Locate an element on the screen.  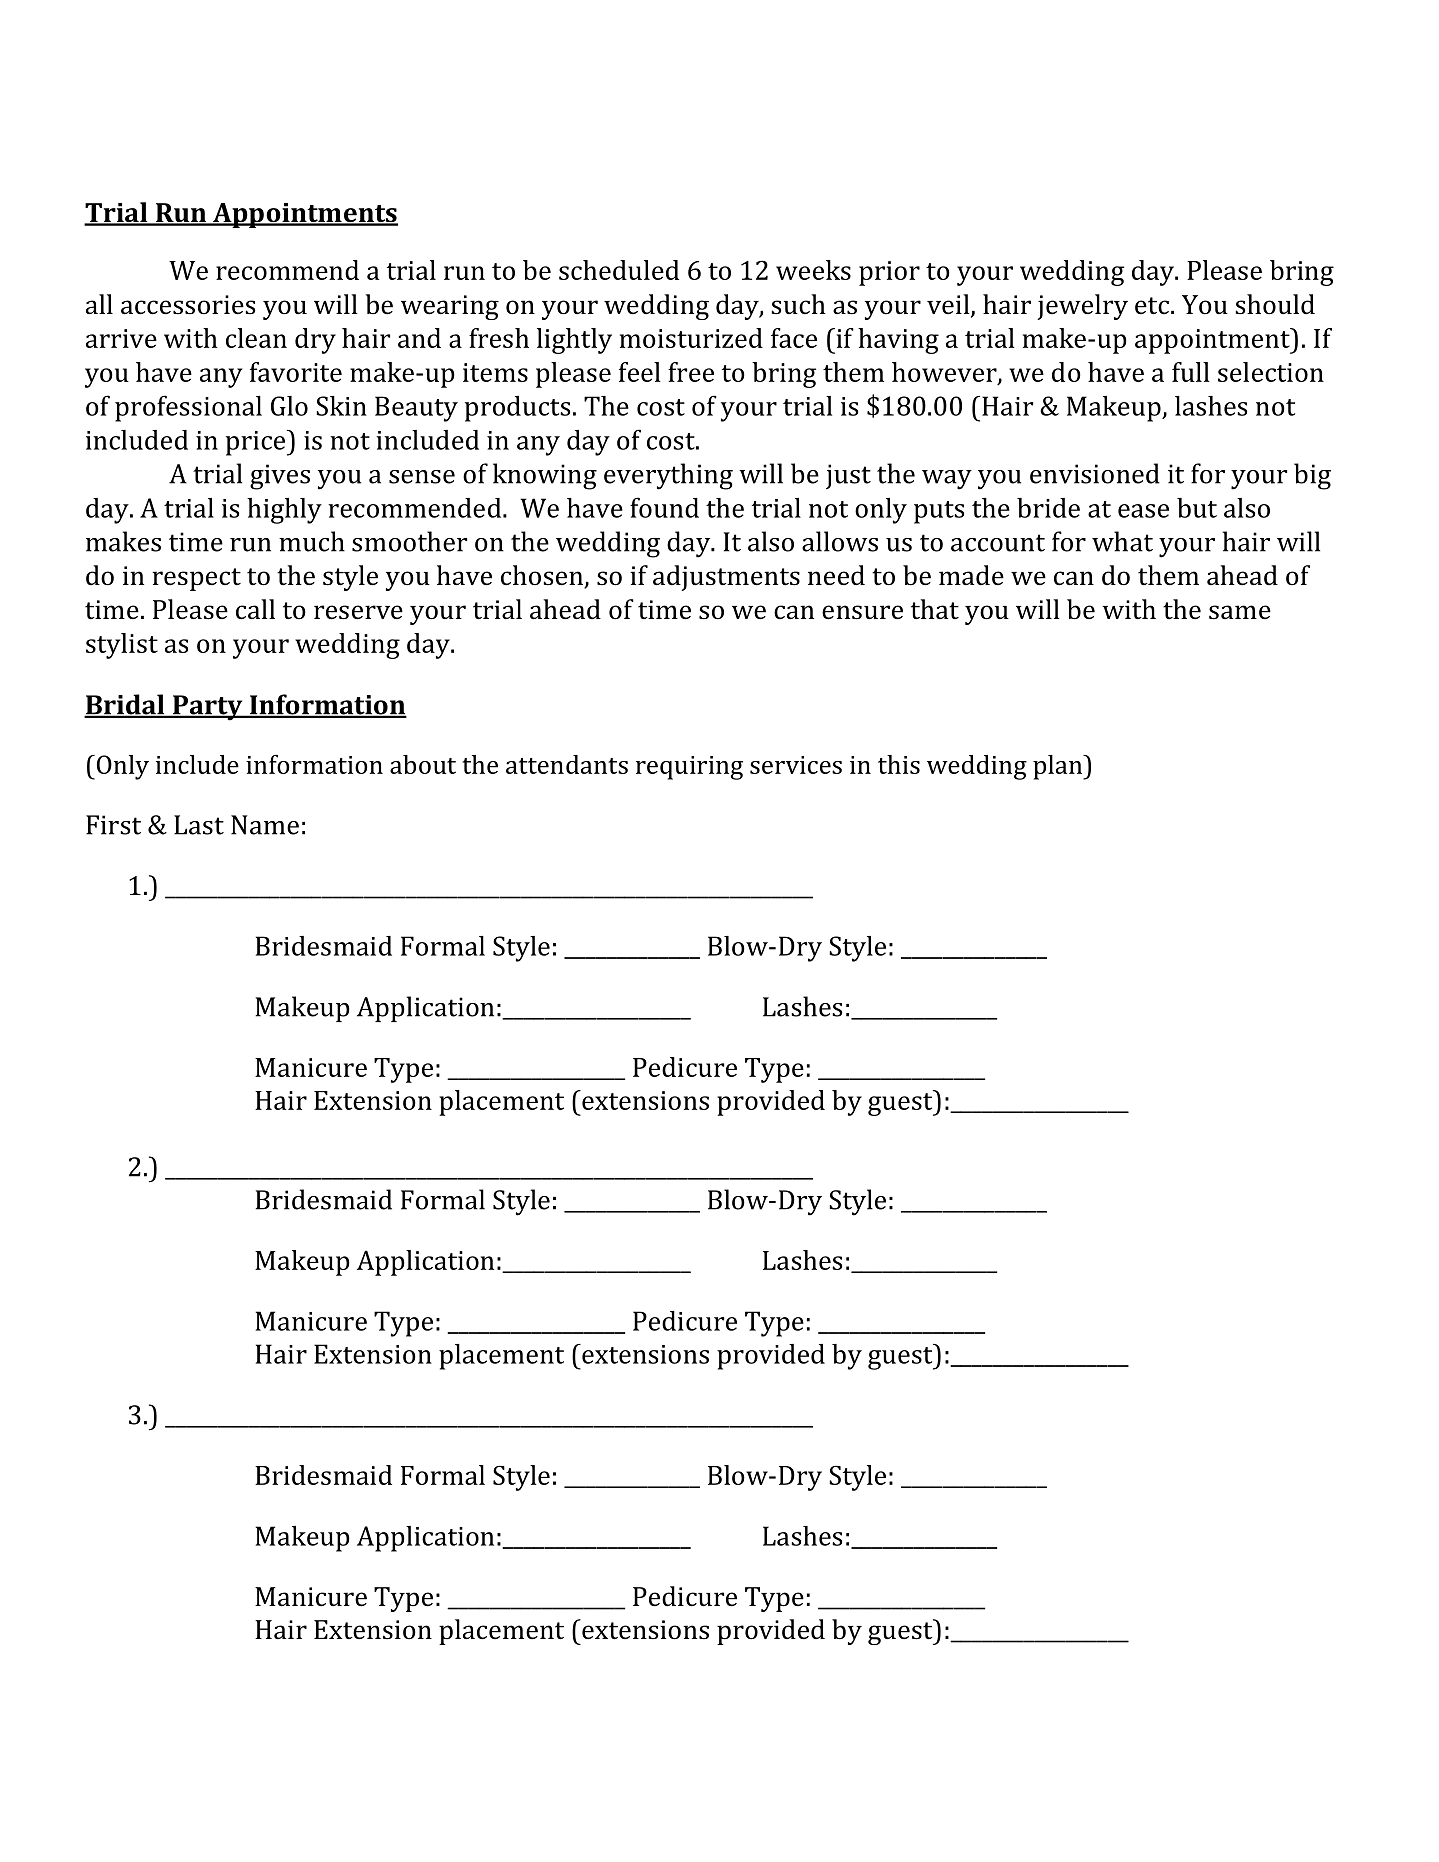
same is located at coordinates (1240, 612).
